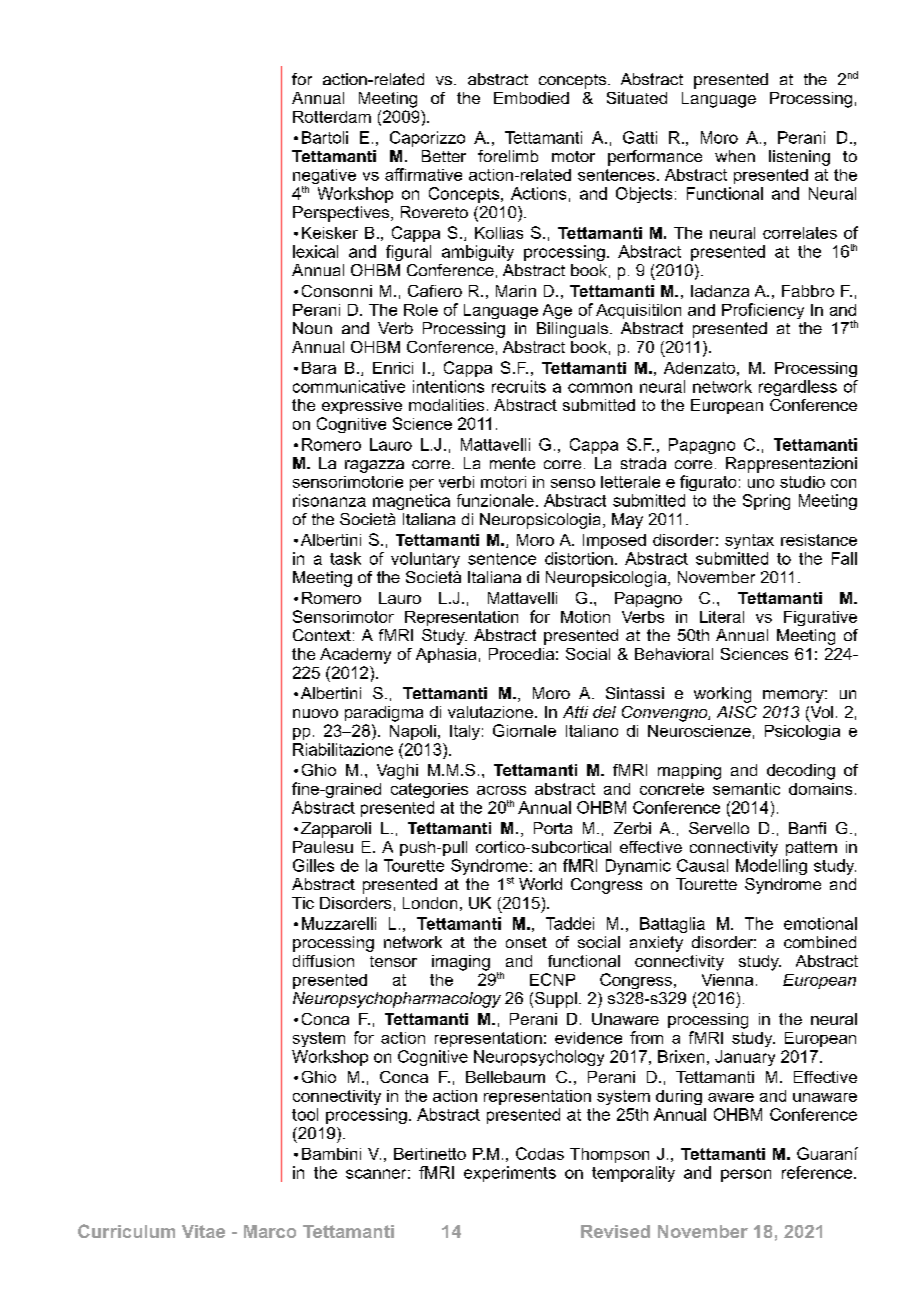 The image size is (924, 1308). Describe the element at coordinates (722, 695) in the screenshot. I see `working` at that location.
